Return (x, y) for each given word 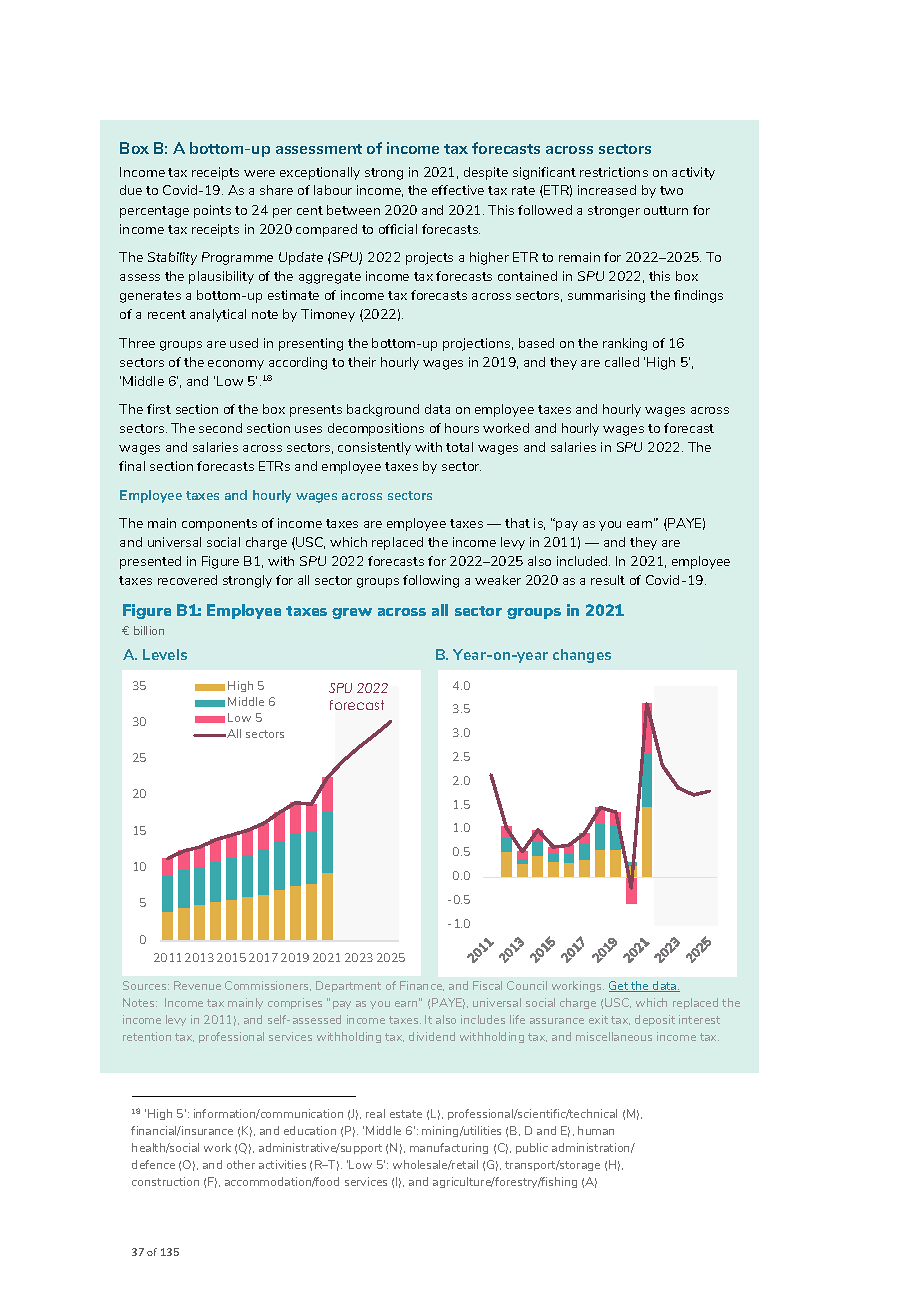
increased (607, 190)
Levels (165, 654)
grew (352, 613)
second (220, 428)
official (398, 229)
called (622, 362)
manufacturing (449, 1148)
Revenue (197, 985)
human (596, 1130)
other (241, 1164)
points (212, 211)
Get (619, 986)
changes (582, 656)
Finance (422, 986)
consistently (374, 448)
